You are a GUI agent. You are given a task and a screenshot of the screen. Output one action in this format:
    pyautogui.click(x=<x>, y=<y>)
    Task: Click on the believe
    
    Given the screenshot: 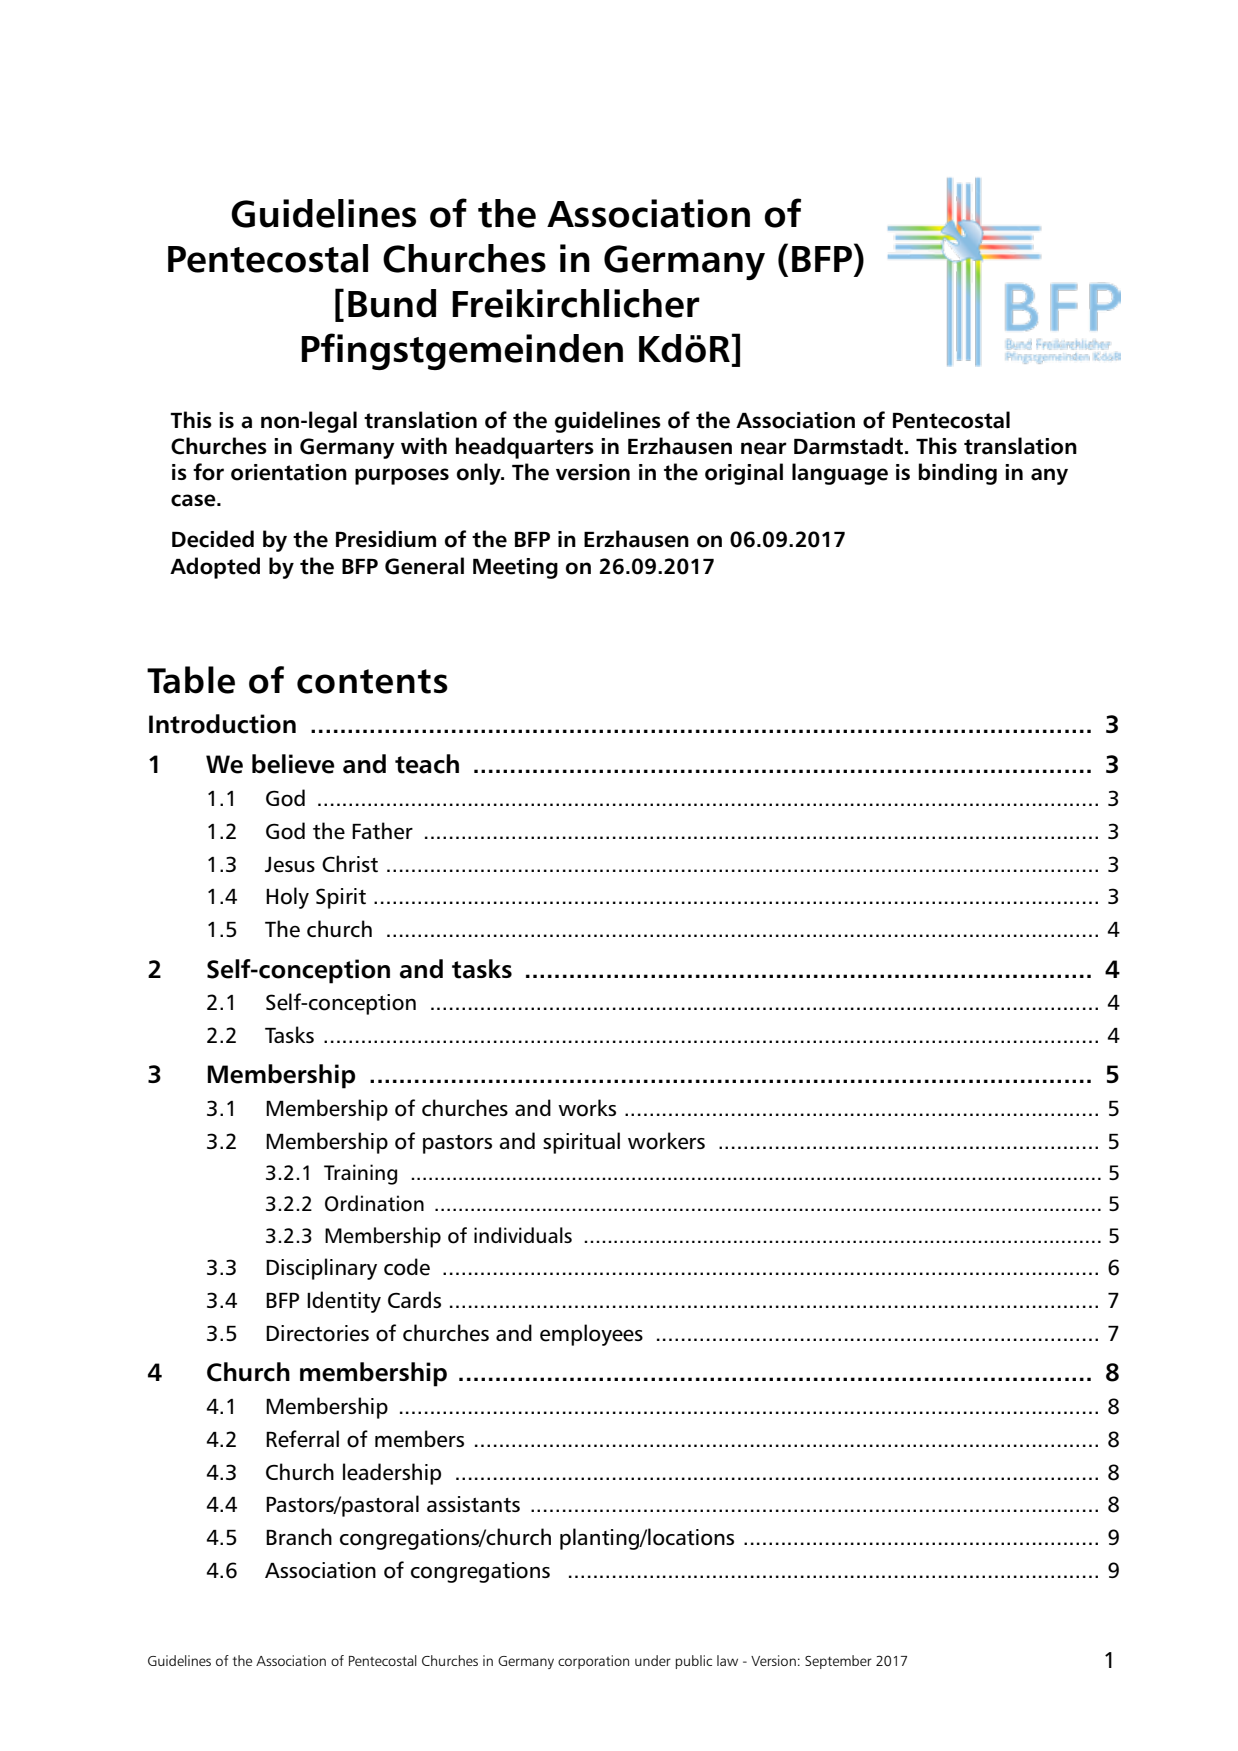 What is the action you would take?
    pyautogui.click(x=293, y=764)
